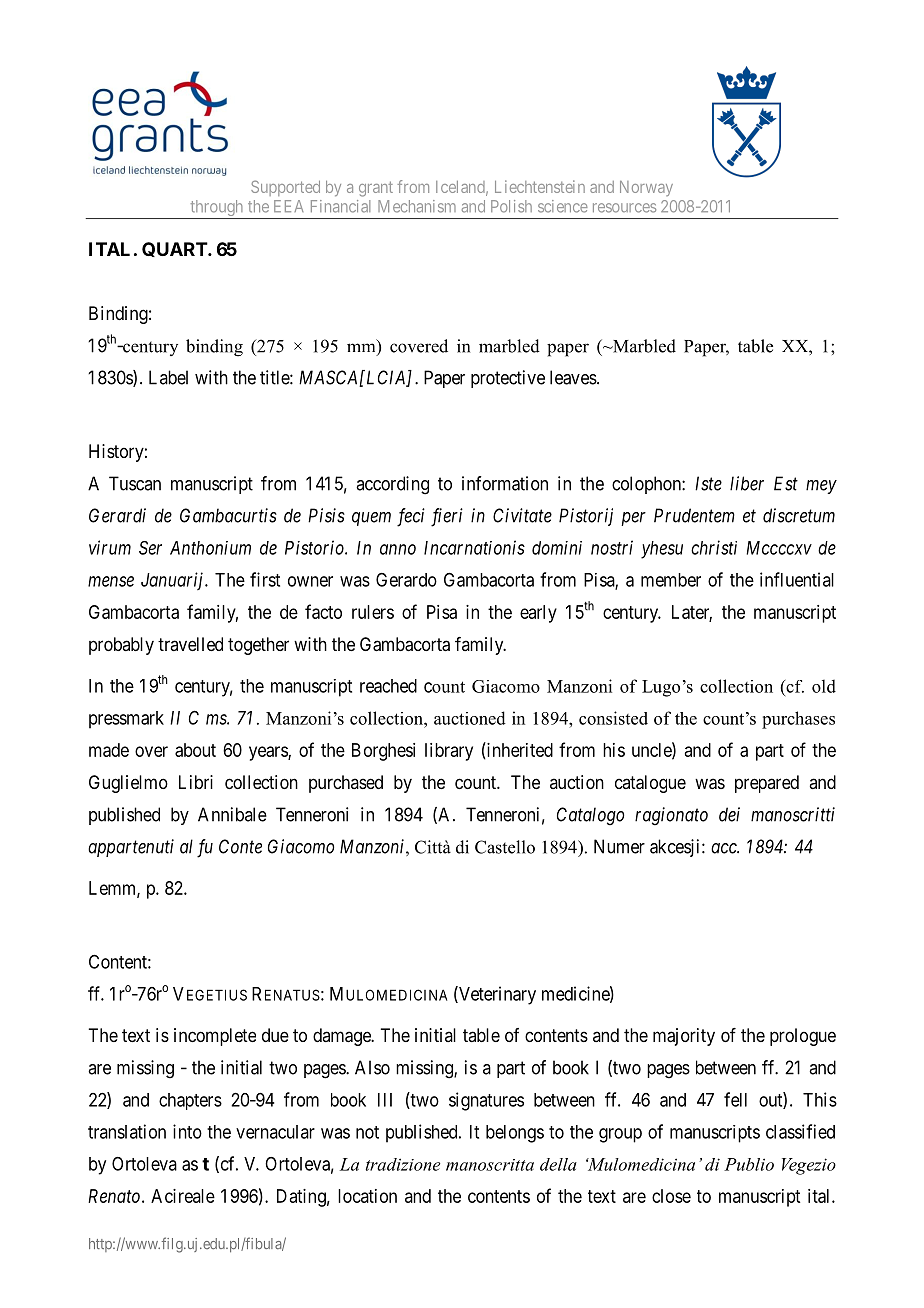 This screenshot has width=924, height=1308. I want to click on Polish, so click(511, 206).
